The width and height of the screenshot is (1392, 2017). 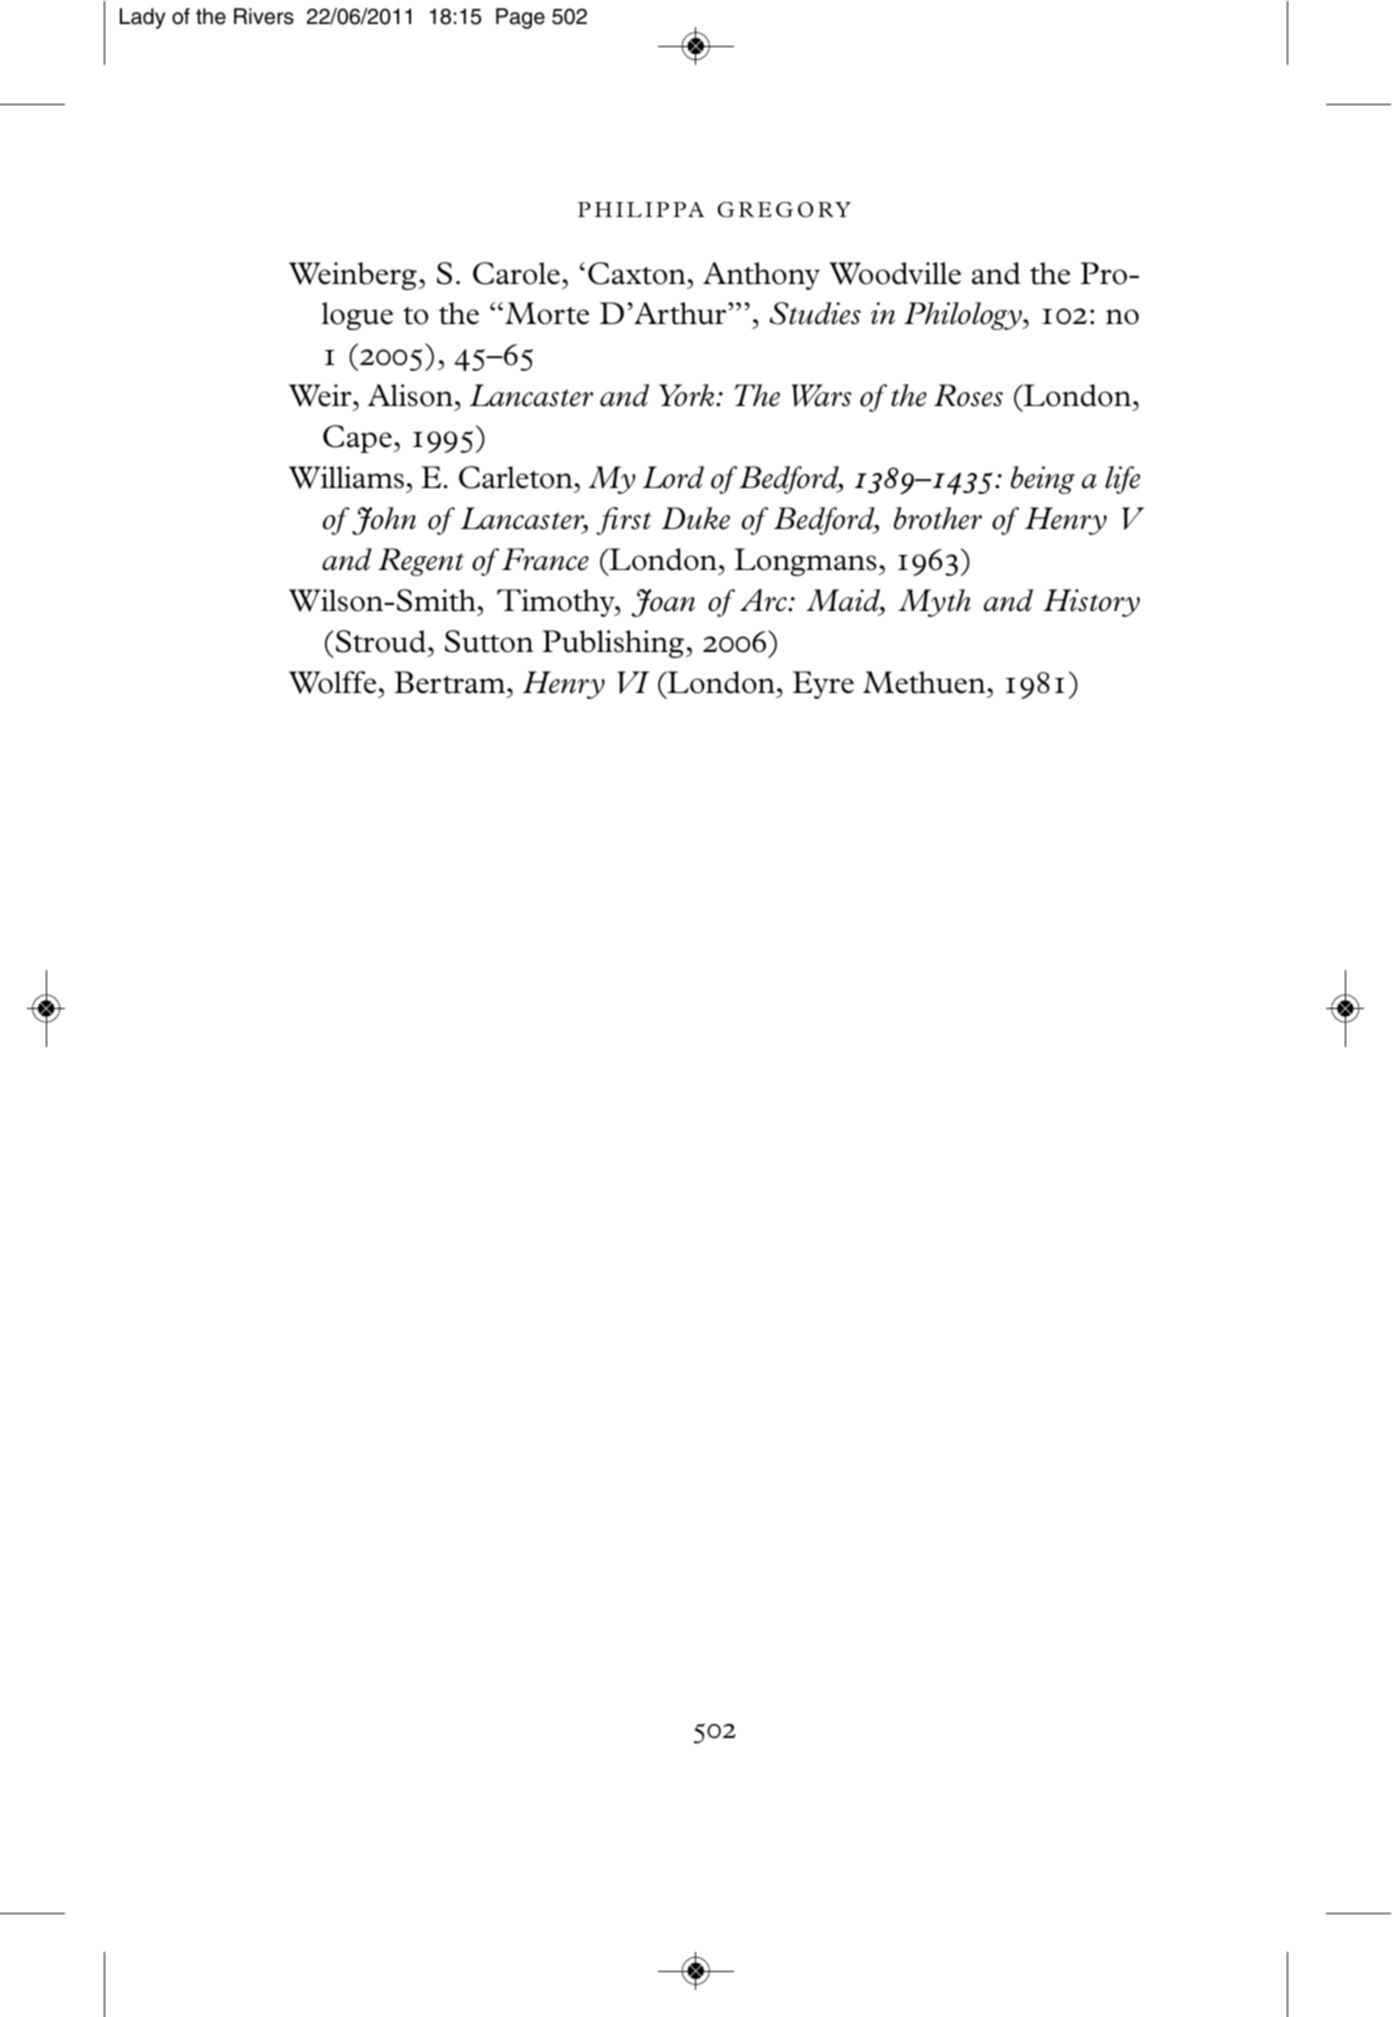 I want to click on Woodville, so click(x=895, y=273).
